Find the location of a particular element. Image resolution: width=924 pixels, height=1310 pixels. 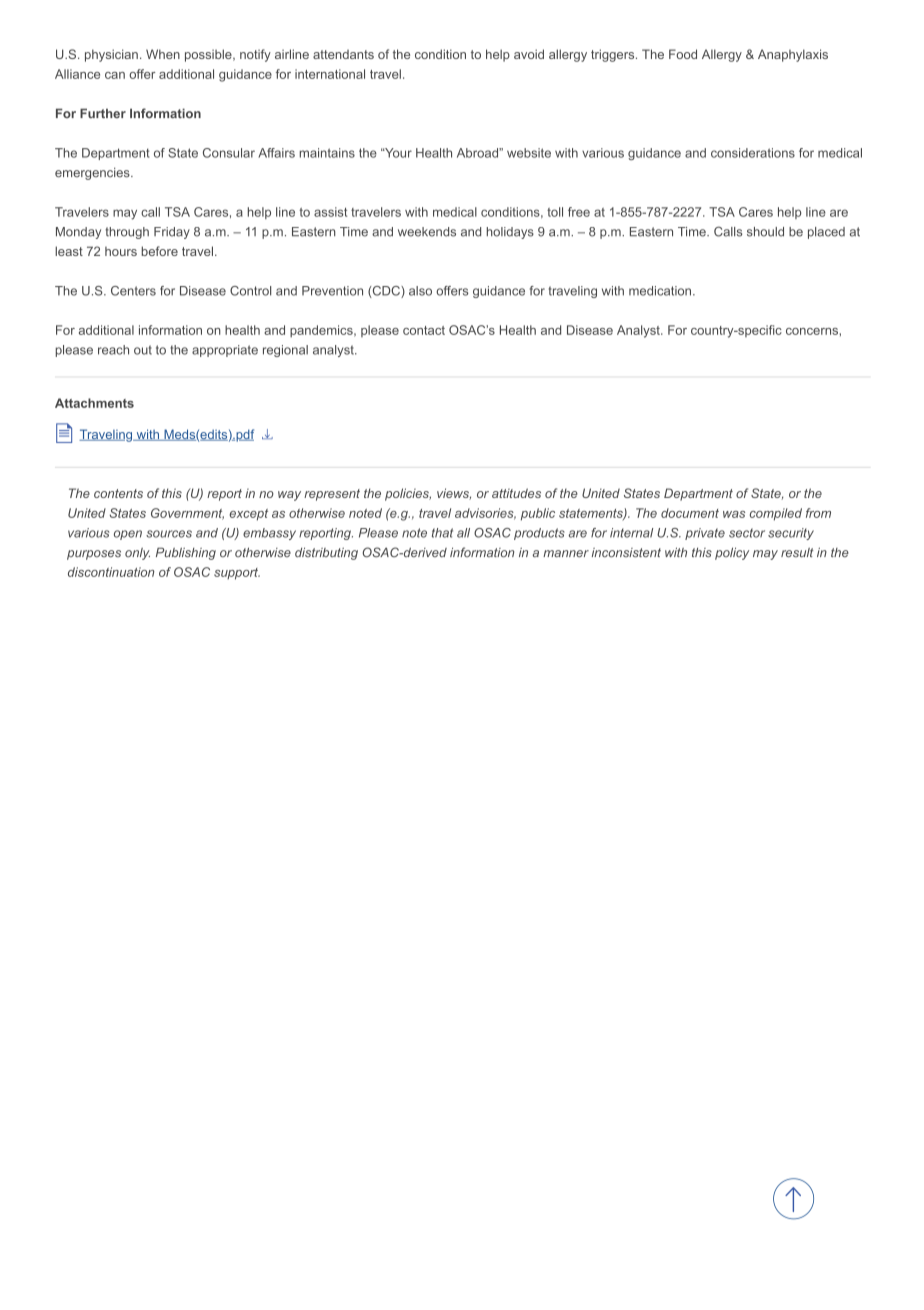

avoid is located at coordinates (529, 54).
